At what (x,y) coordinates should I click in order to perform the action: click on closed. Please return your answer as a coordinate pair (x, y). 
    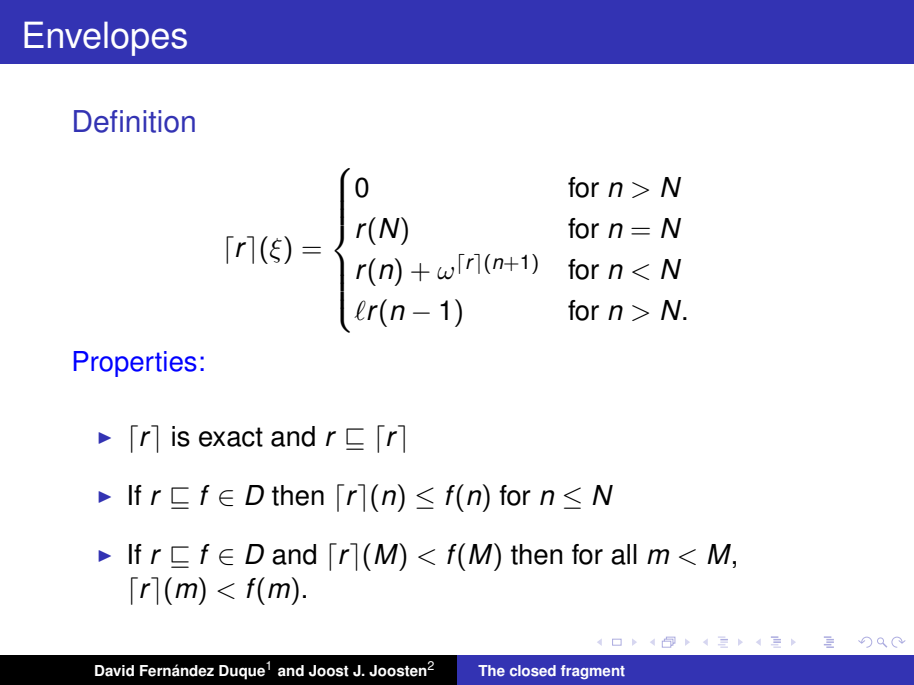
    Looking at the image, I should click on (533, 671).
